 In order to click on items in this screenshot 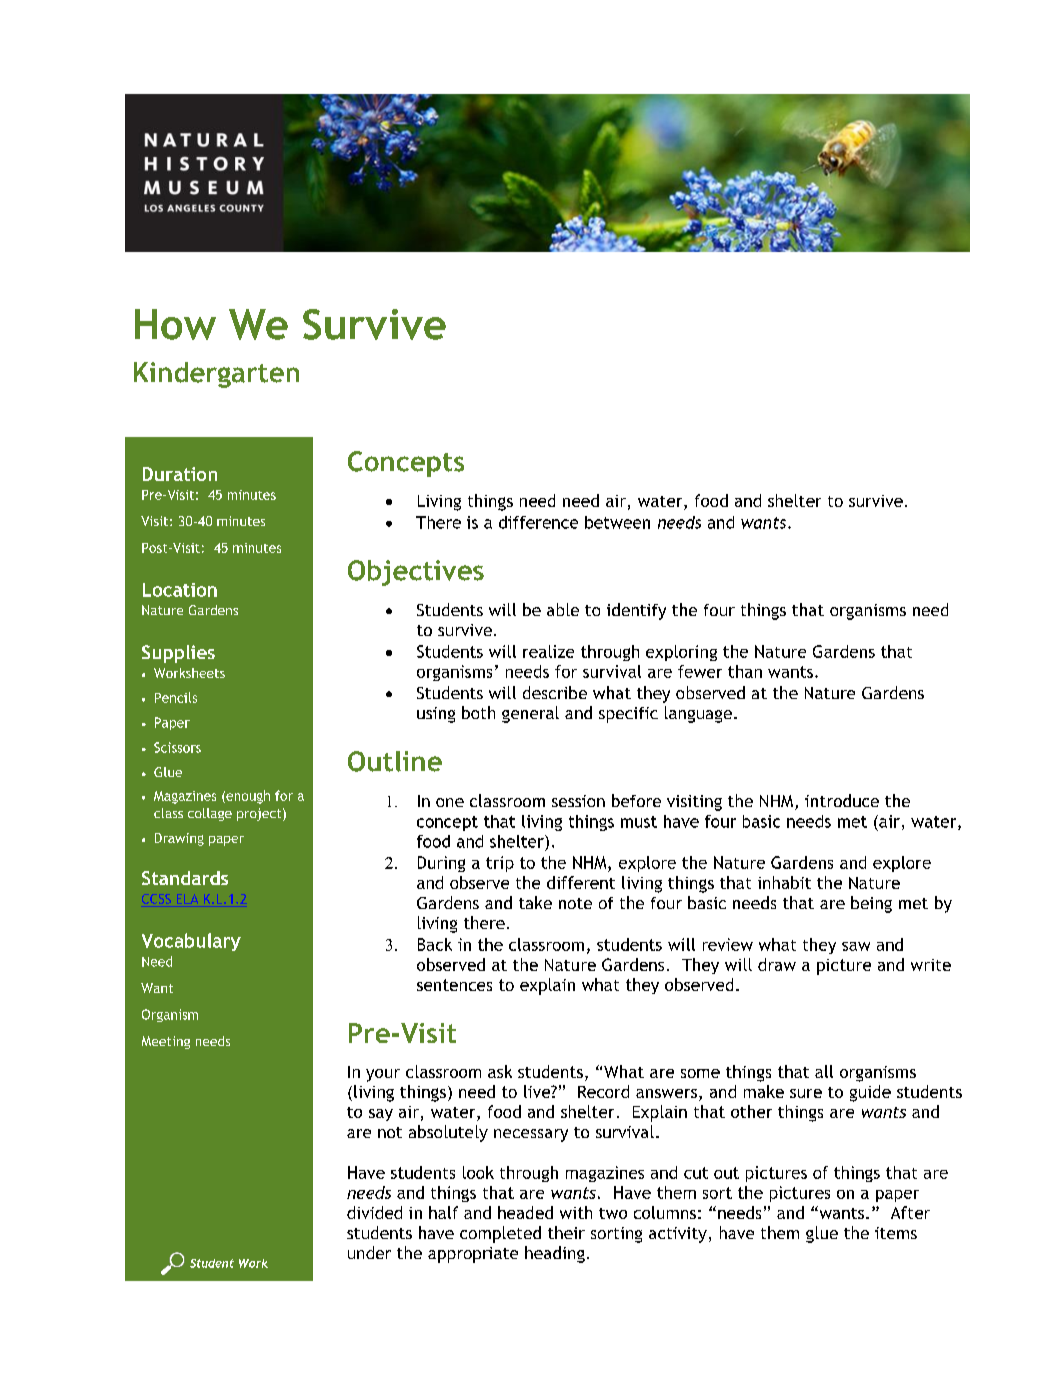, I will do `click(896, 1233)`.
